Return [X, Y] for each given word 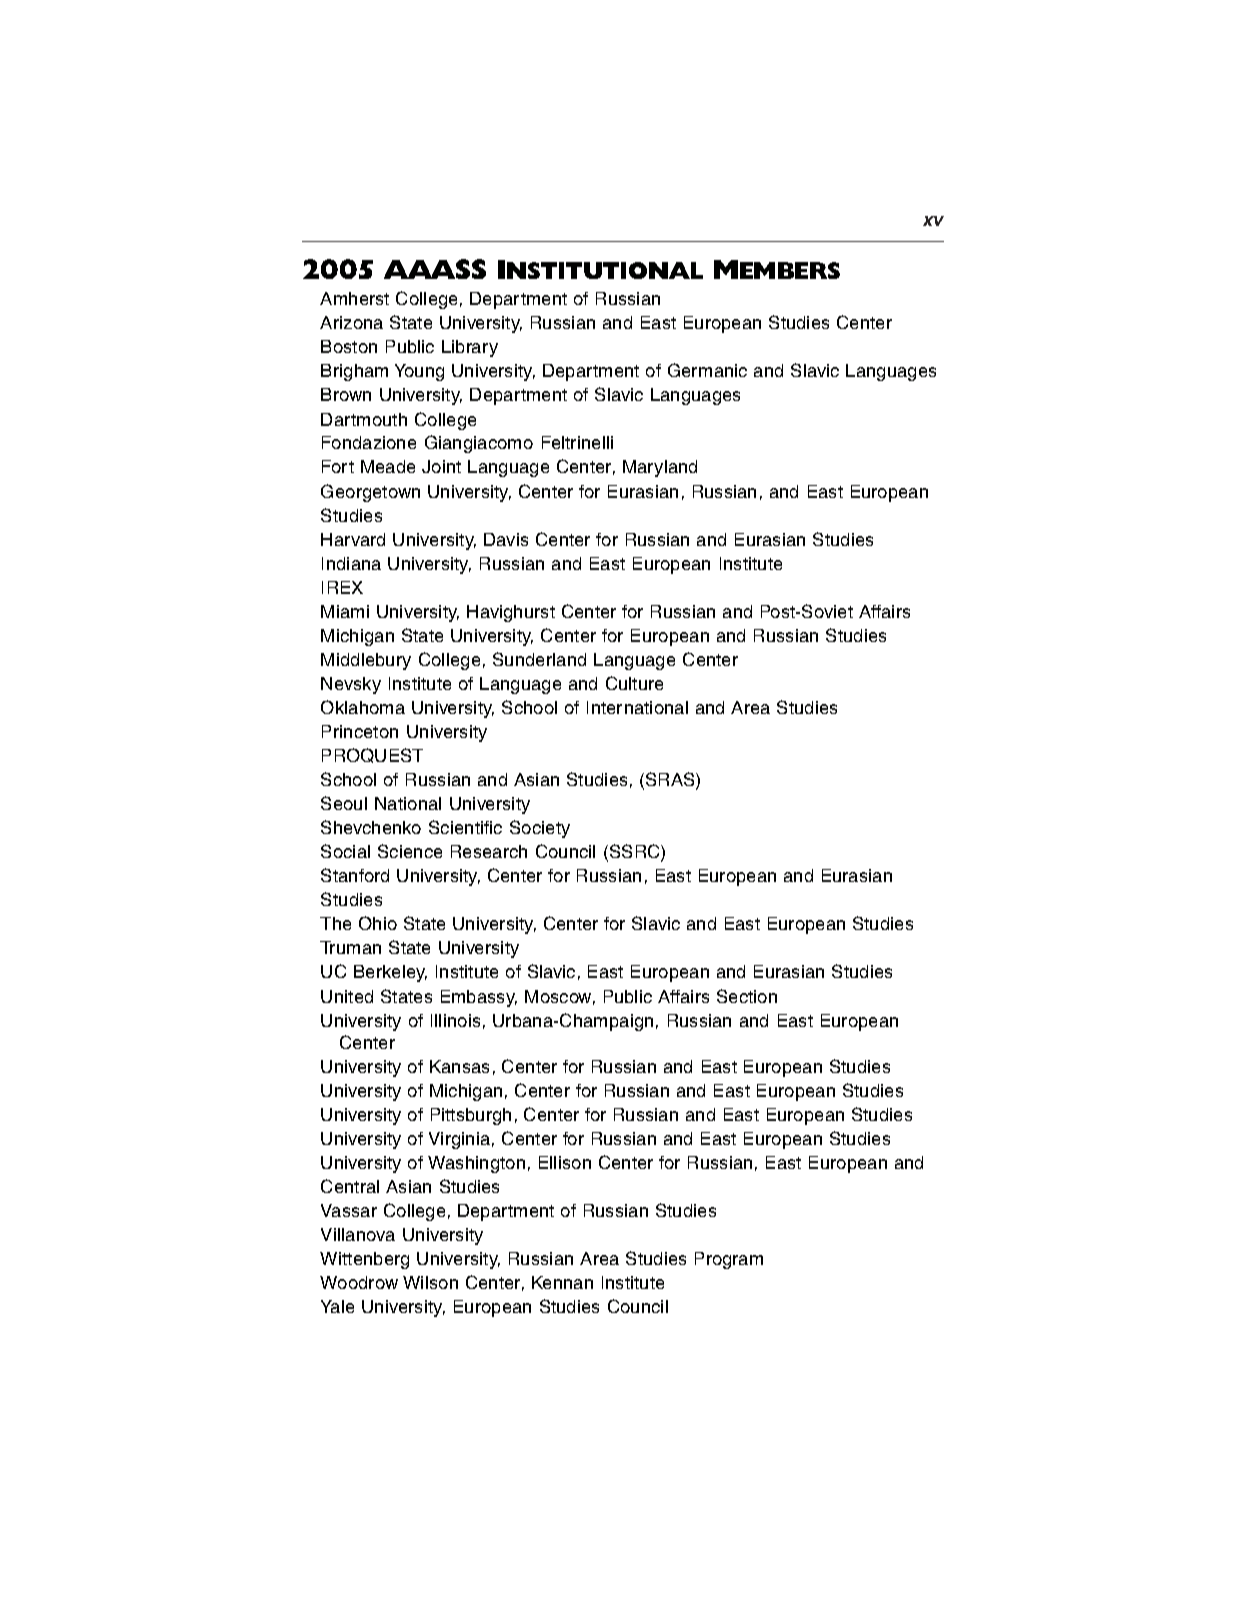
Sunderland [539, 659]
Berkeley [390, 973]
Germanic [707, 370]
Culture [634, 683]
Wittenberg [364, 1260]
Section [747, 996]
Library [470, 348]
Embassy [479, 998]
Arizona [351, 322]
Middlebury [366, 661]
